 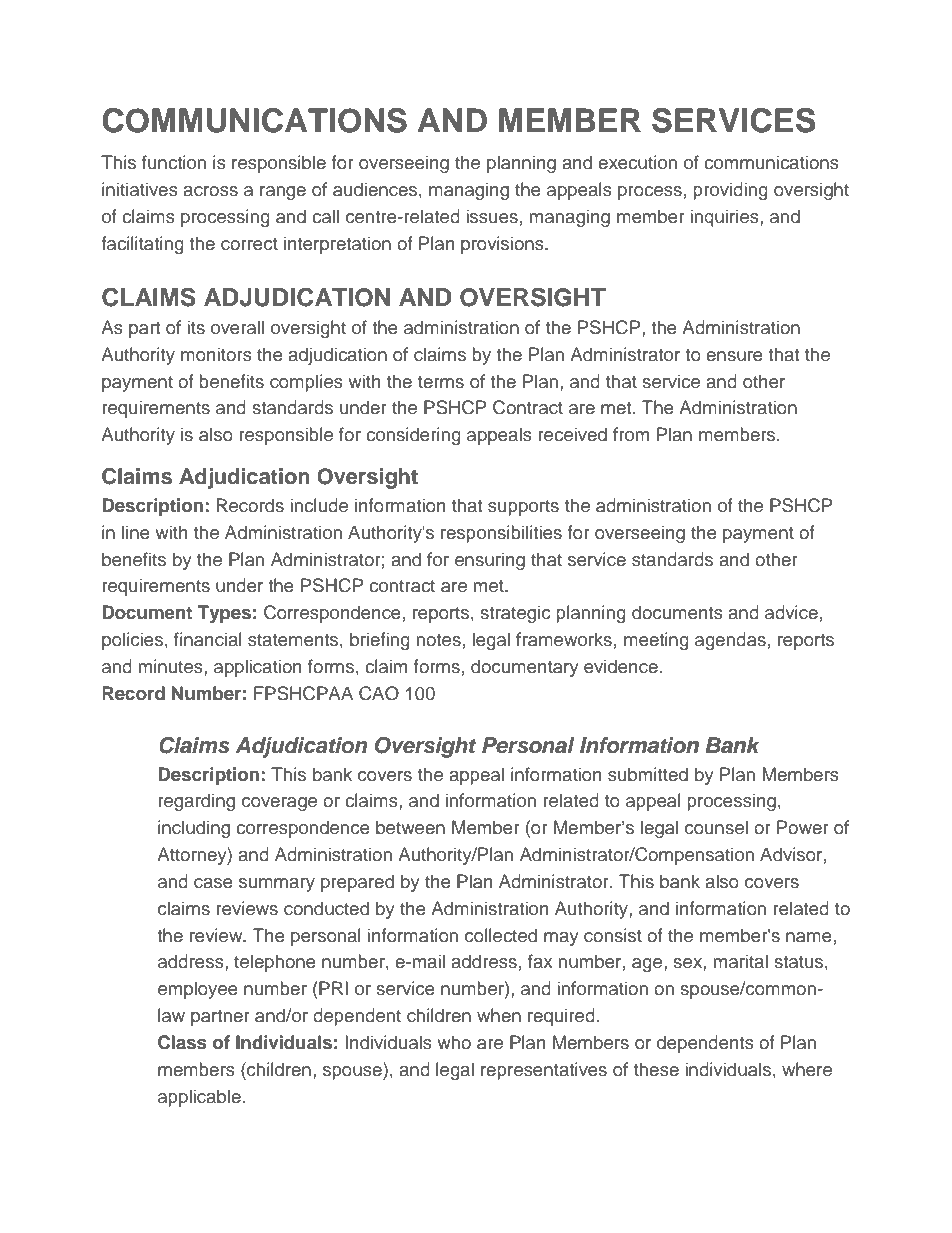 I want to click on between, so click(x=410, y=827).
